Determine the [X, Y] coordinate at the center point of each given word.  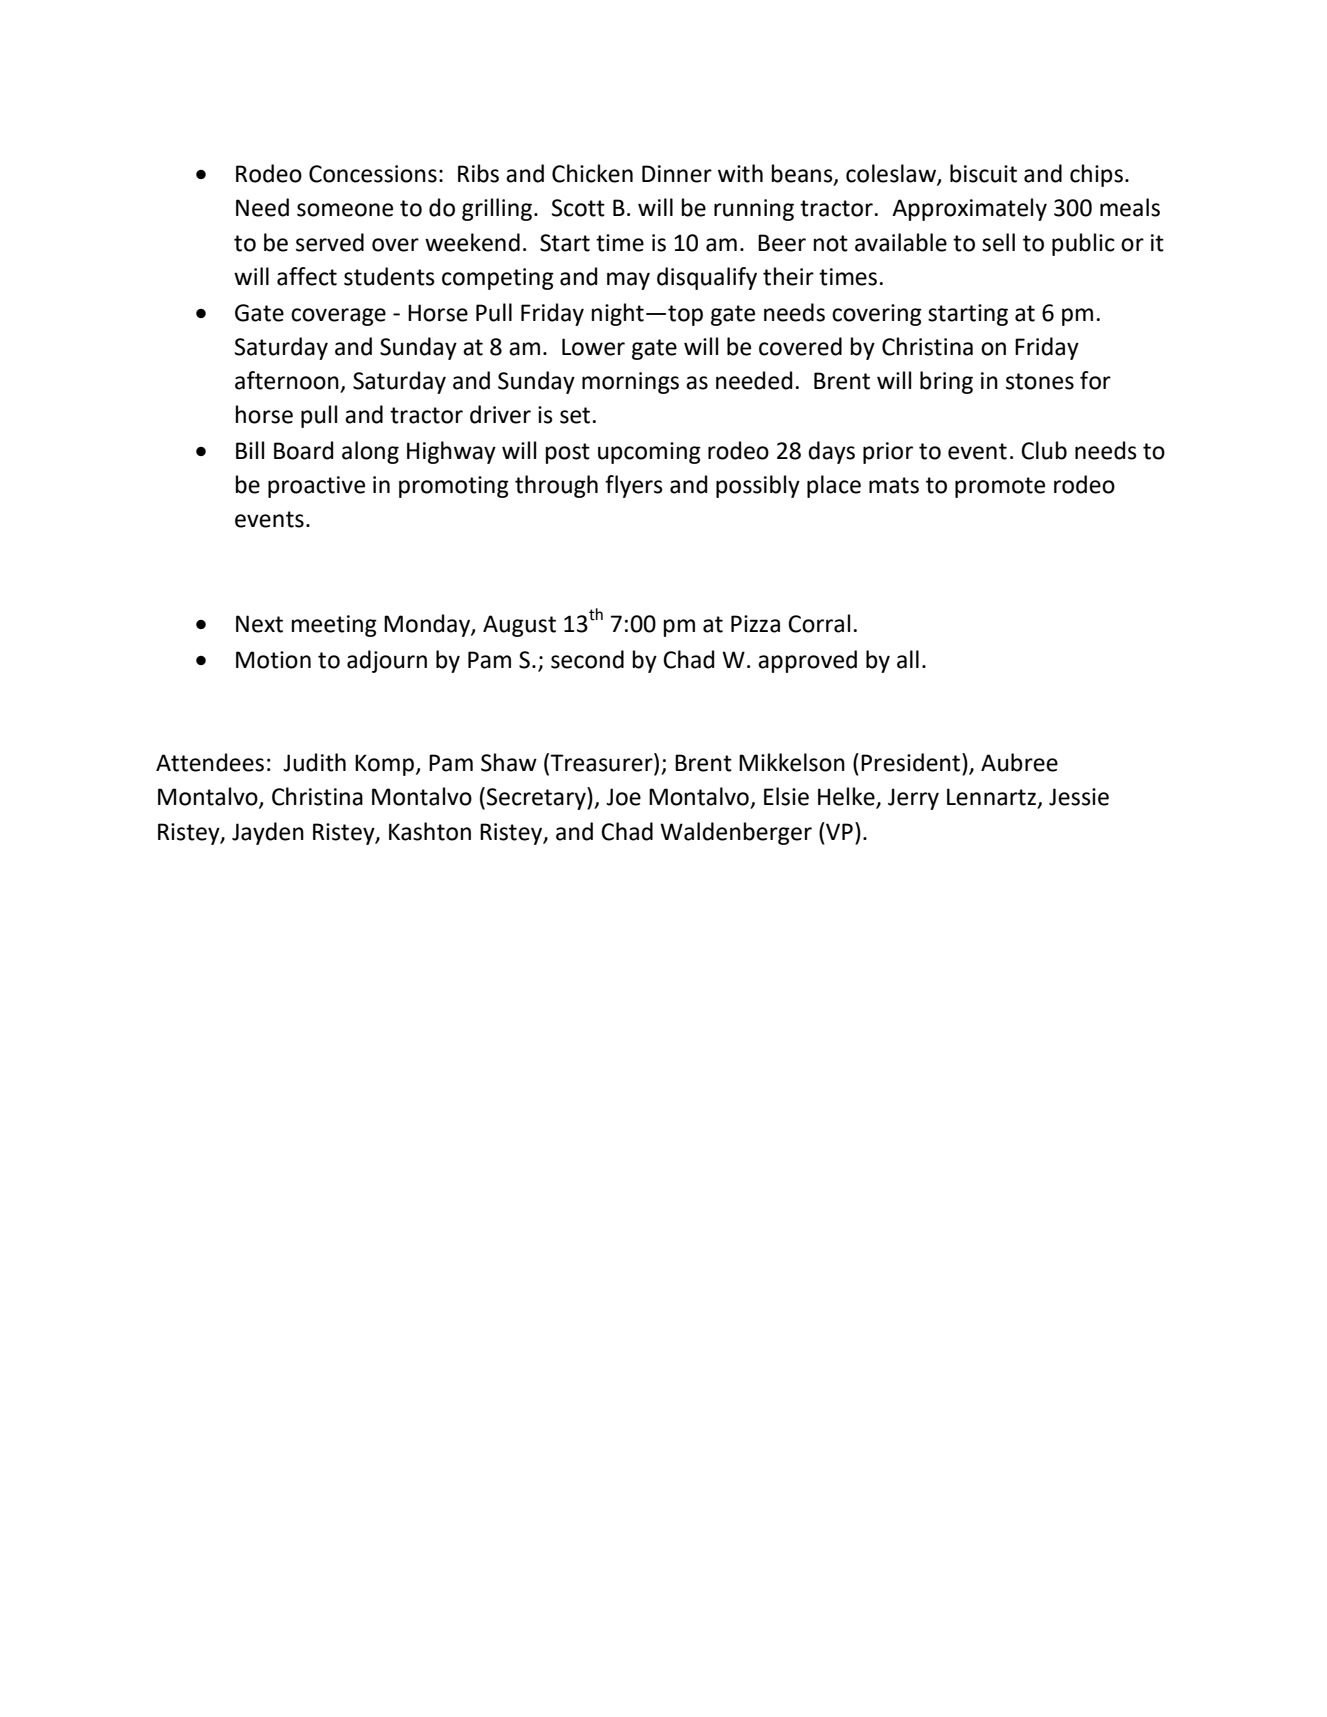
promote [1000, 487]
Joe [623, 797]
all [908, 659]
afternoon [287, 380]
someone [345, 210]
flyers [634, 486]
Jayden [268, 833]
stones [1040, 381]
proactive [316, 487]
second [587, 659]
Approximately [969, 209]
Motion [273, 660]
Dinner [677, 174]
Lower [593, 347]
